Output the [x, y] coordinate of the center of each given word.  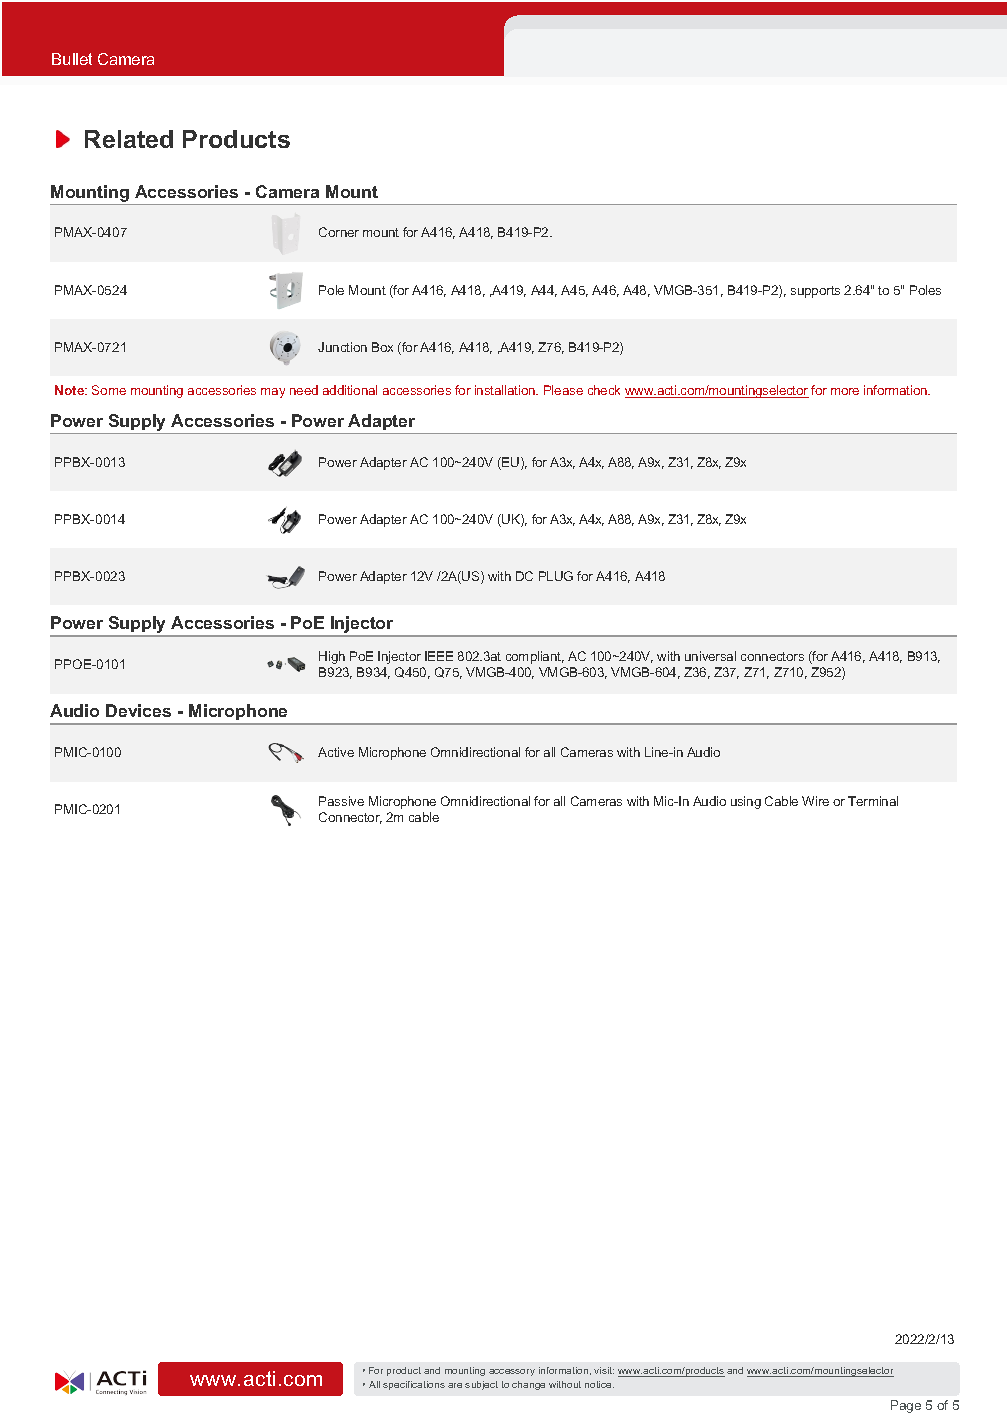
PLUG [556, 576]
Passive [341, 801]
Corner [339, 232]
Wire [815, 801]
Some [109, 390]
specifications [414, 1385]
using [746, 802]
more [845, 391]
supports [815, 292]
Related [129, 139]
